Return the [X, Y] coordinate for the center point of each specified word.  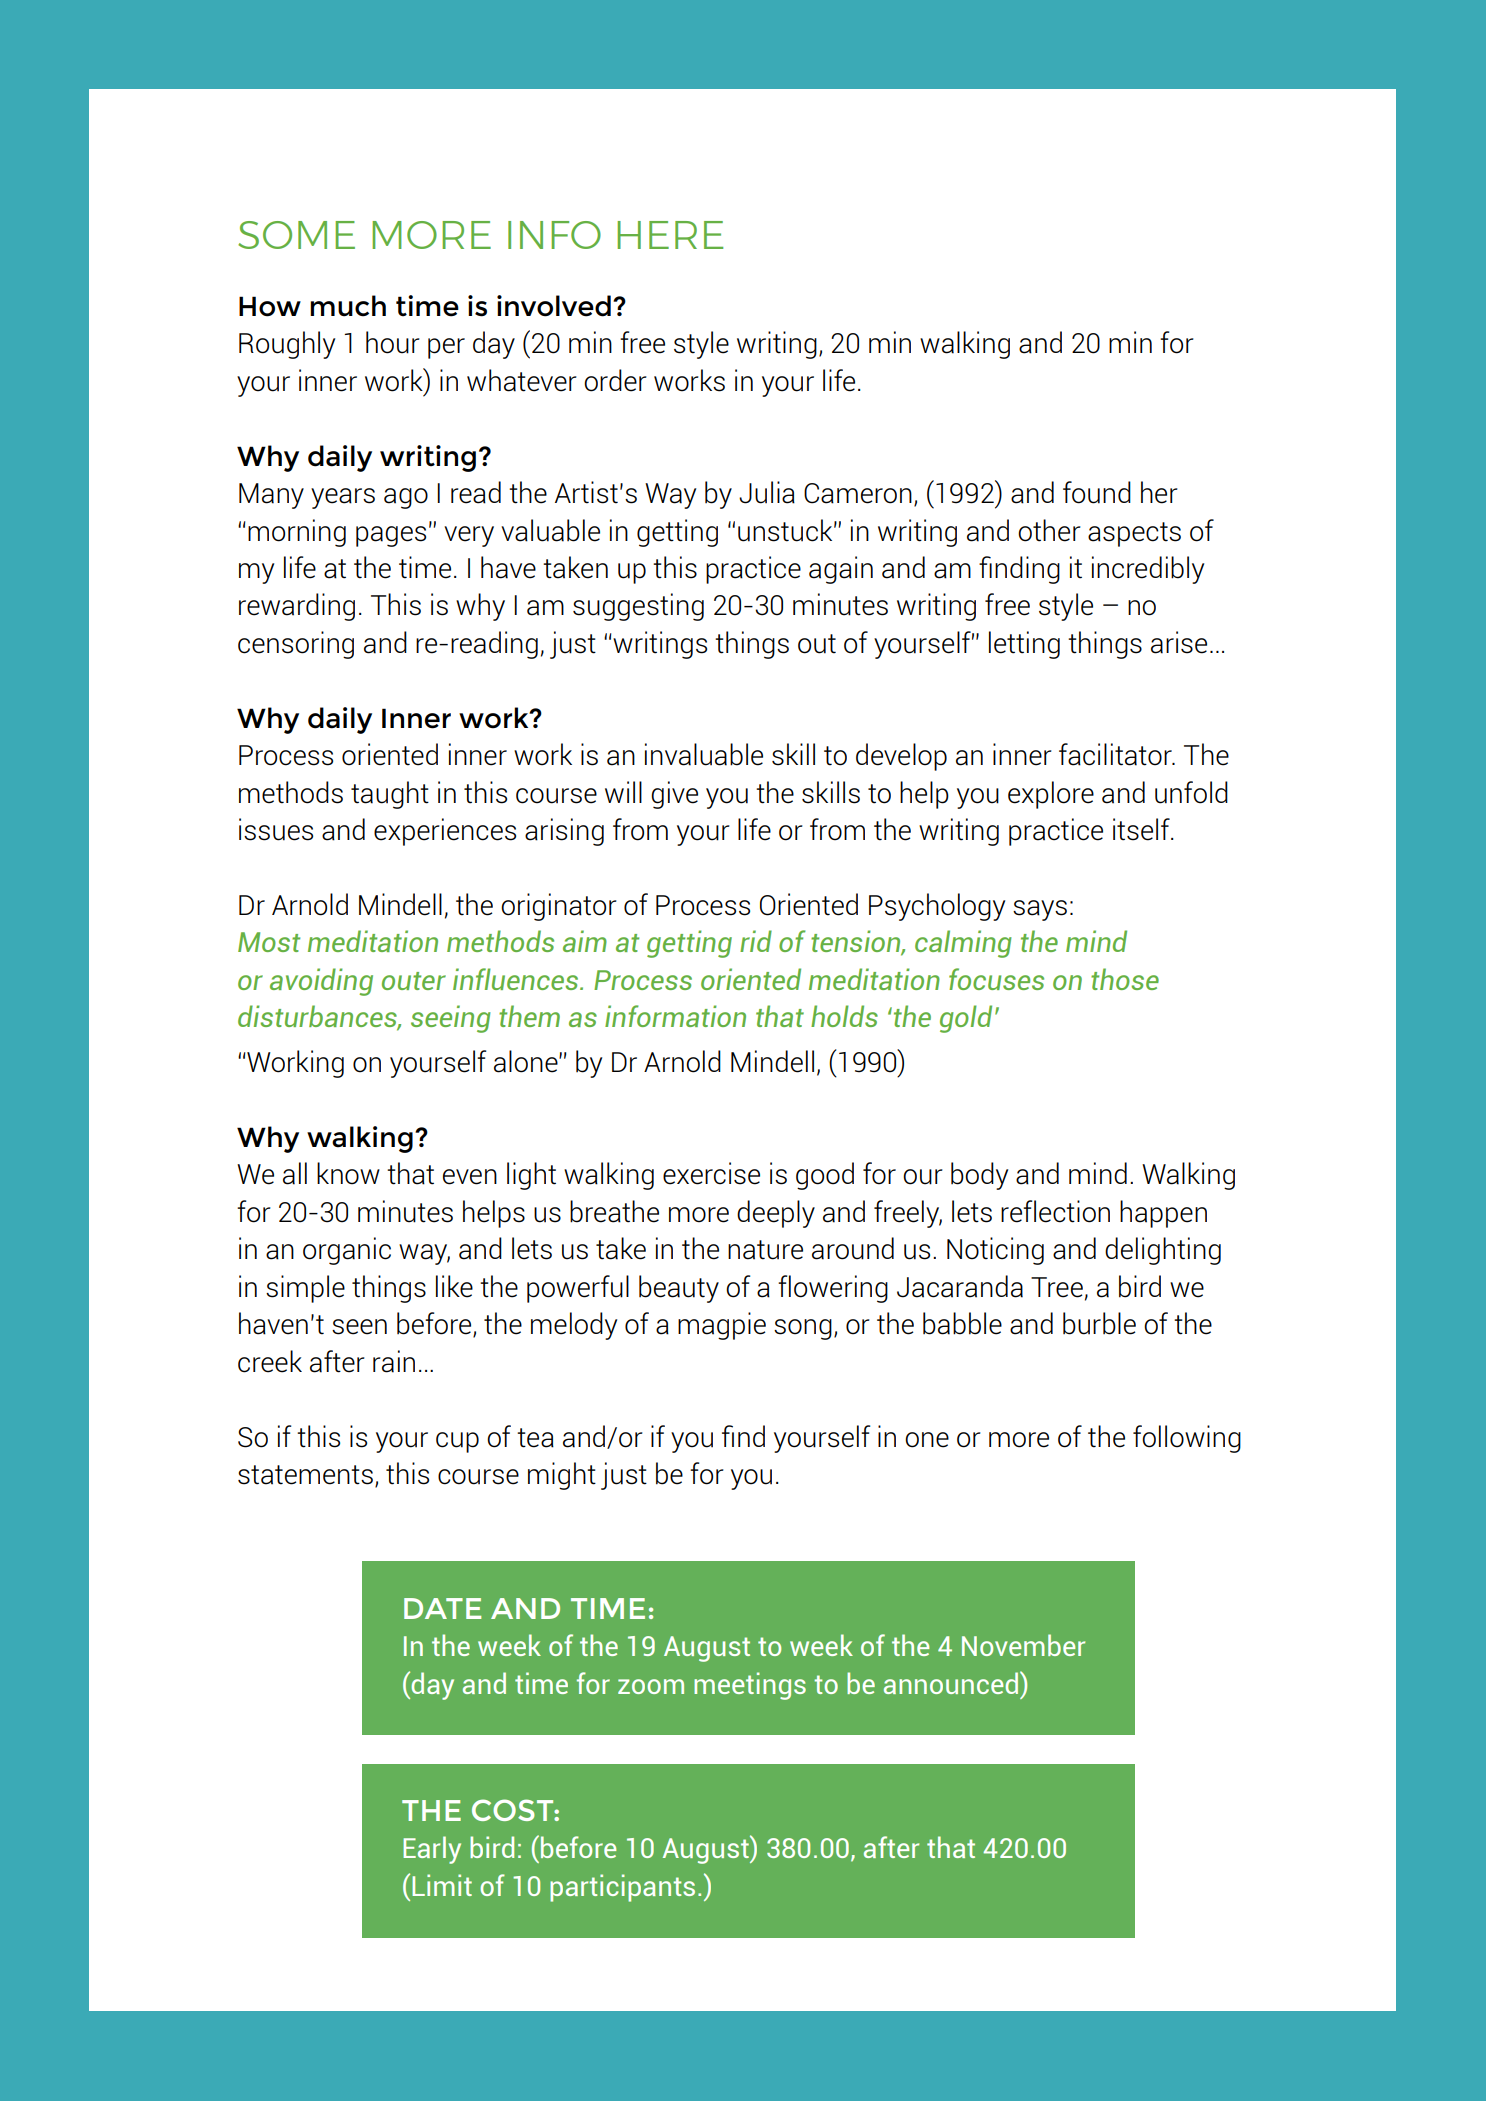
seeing [451, 1019]
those [1125, 979]
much [348, 306]
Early [432, 1850]
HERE [670, 235]
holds [844, 1016]
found [1097, 492]
